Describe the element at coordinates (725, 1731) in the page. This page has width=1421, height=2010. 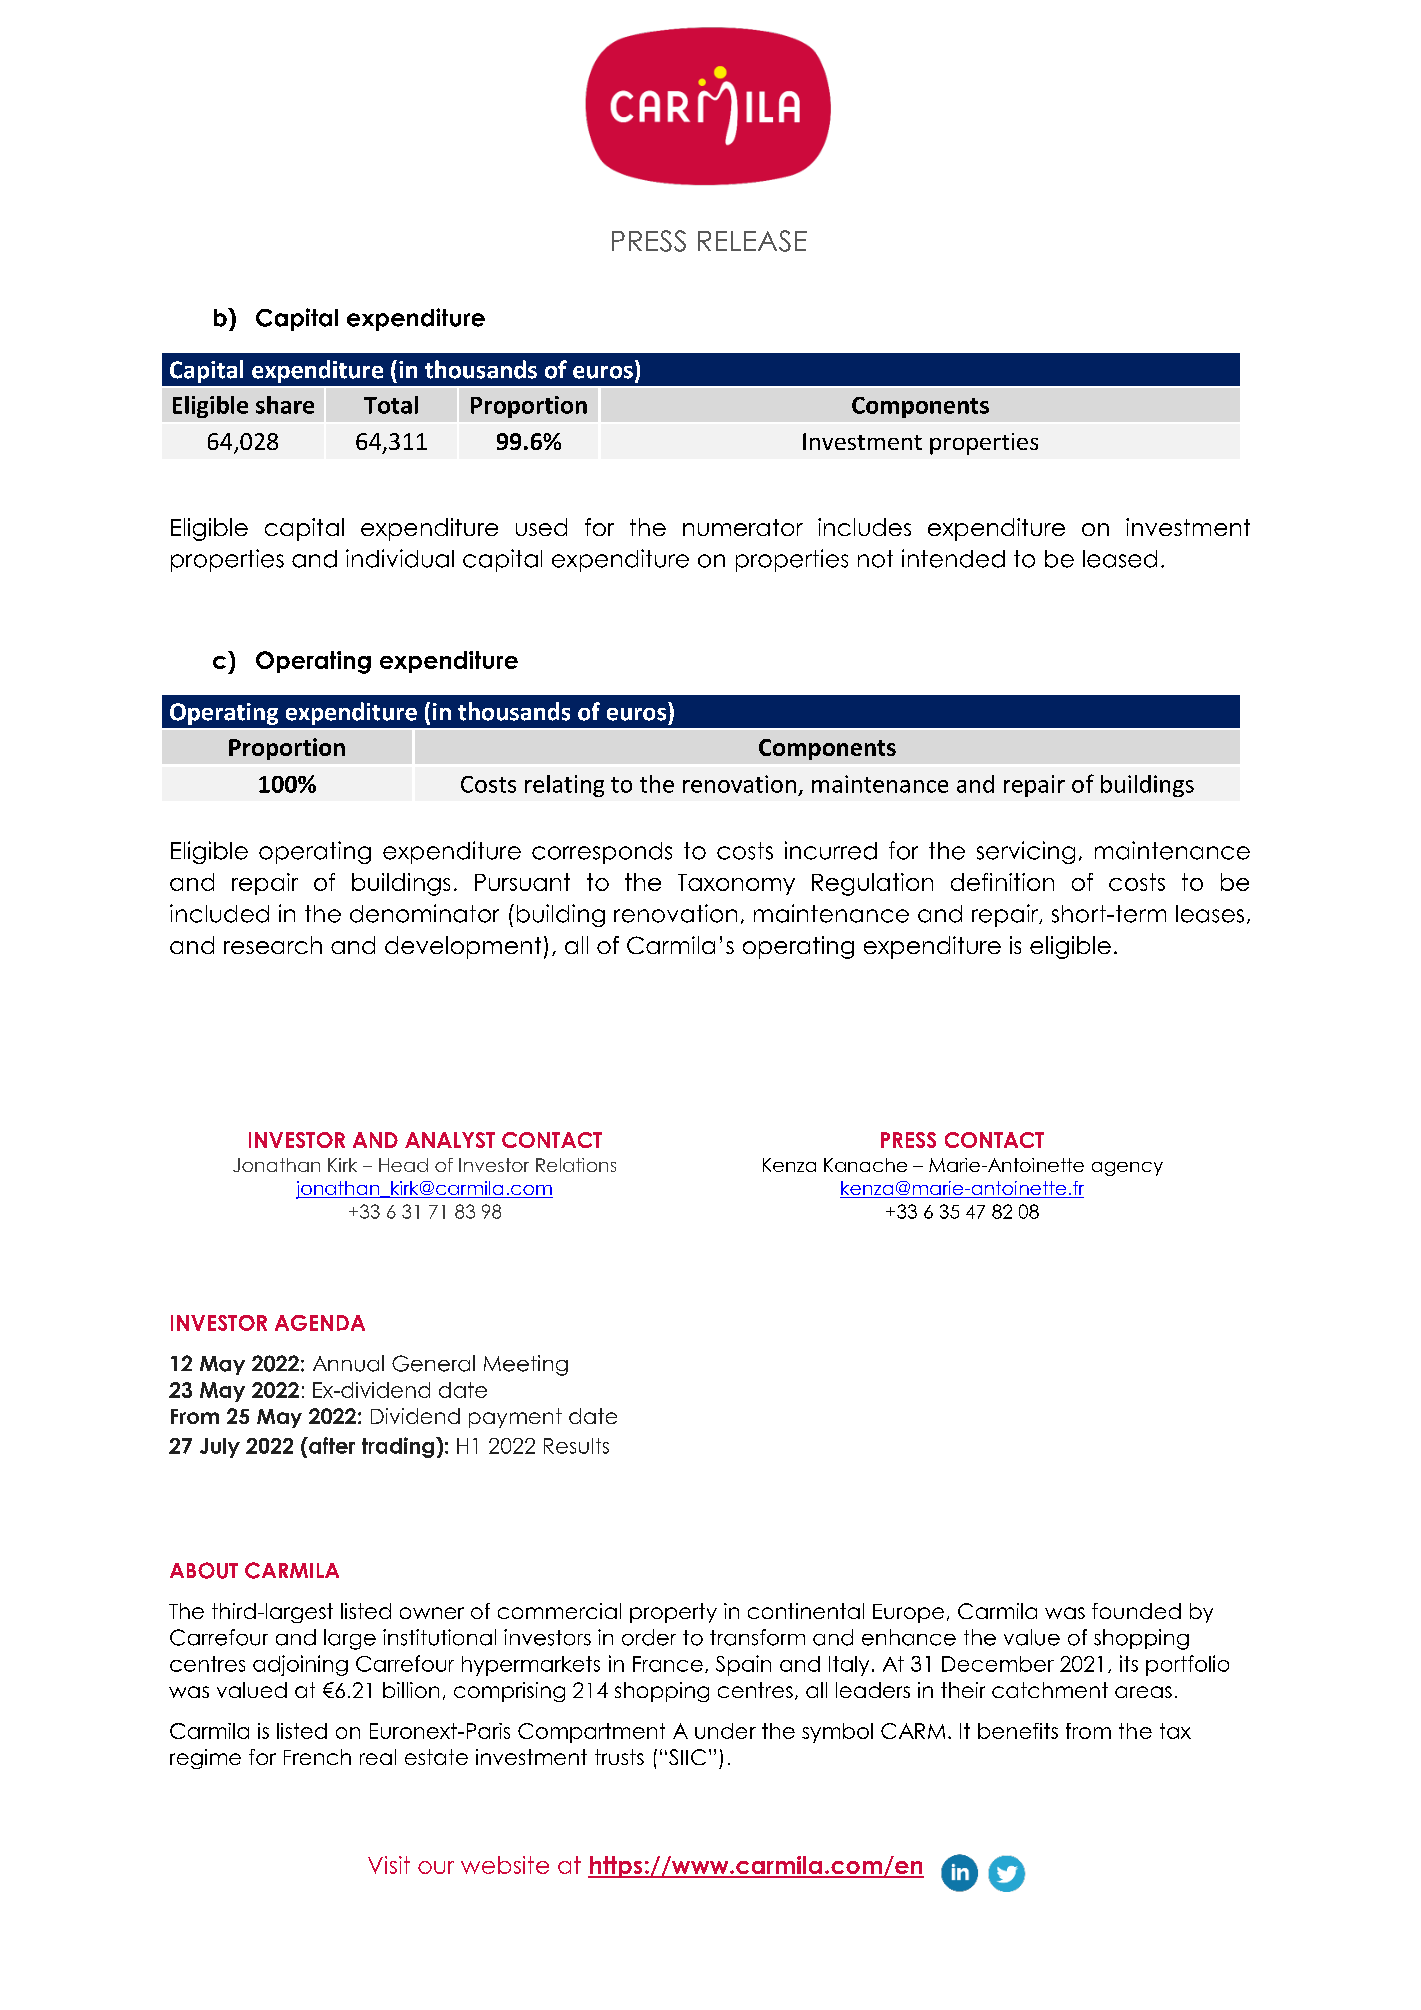
I see `under` at that location.
